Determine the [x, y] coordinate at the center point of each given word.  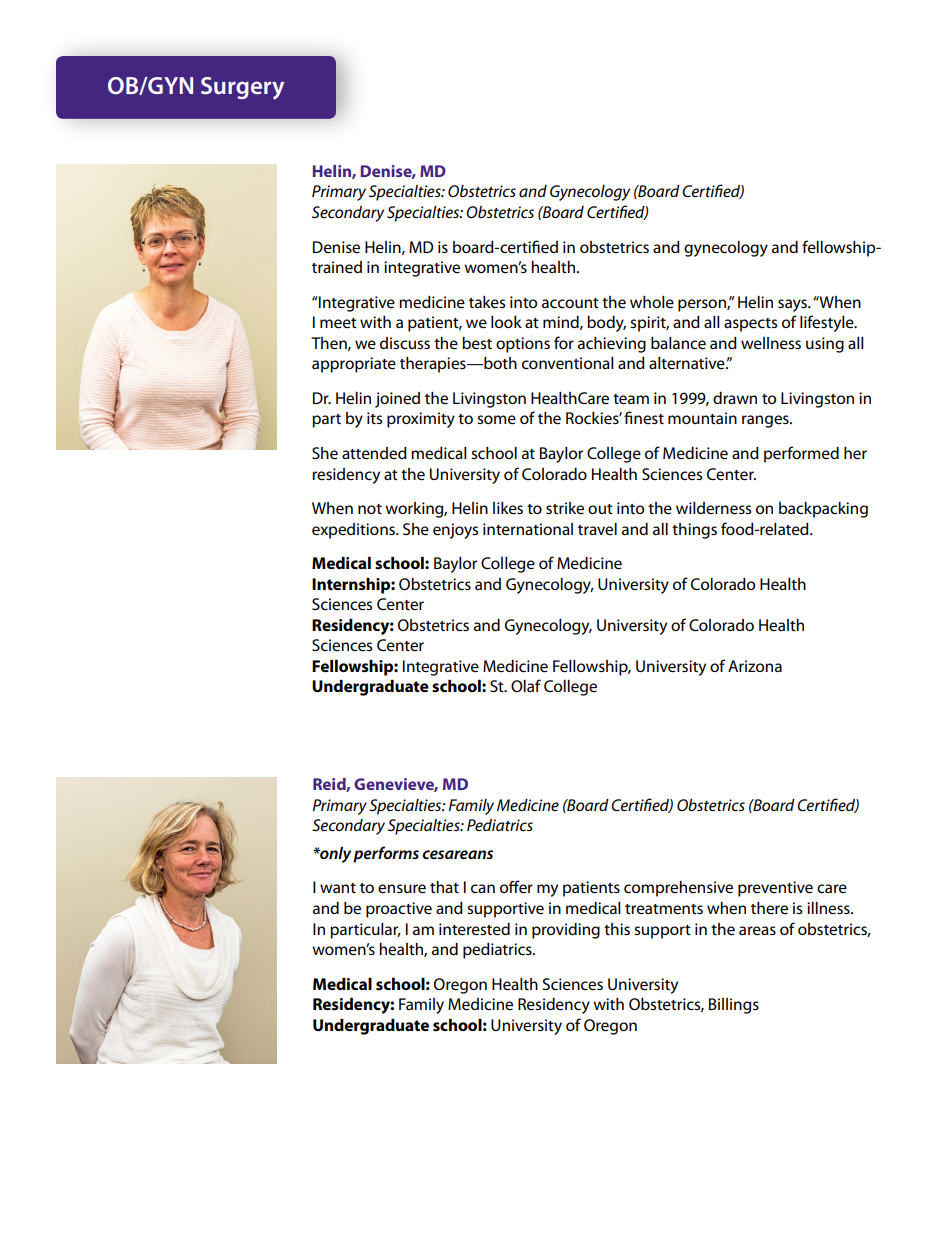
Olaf [526, 685]
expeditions [354, 531]
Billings [734, 1006]
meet [338, 323]
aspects [750, 325]
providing [566, 931]
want [338, 888]
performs [386, 854]
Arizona [755, 666]
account [570, 303]
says [793, 305]
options [523, 345]
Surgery [242, 88]
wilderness [713, 508]
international [528, 529]
